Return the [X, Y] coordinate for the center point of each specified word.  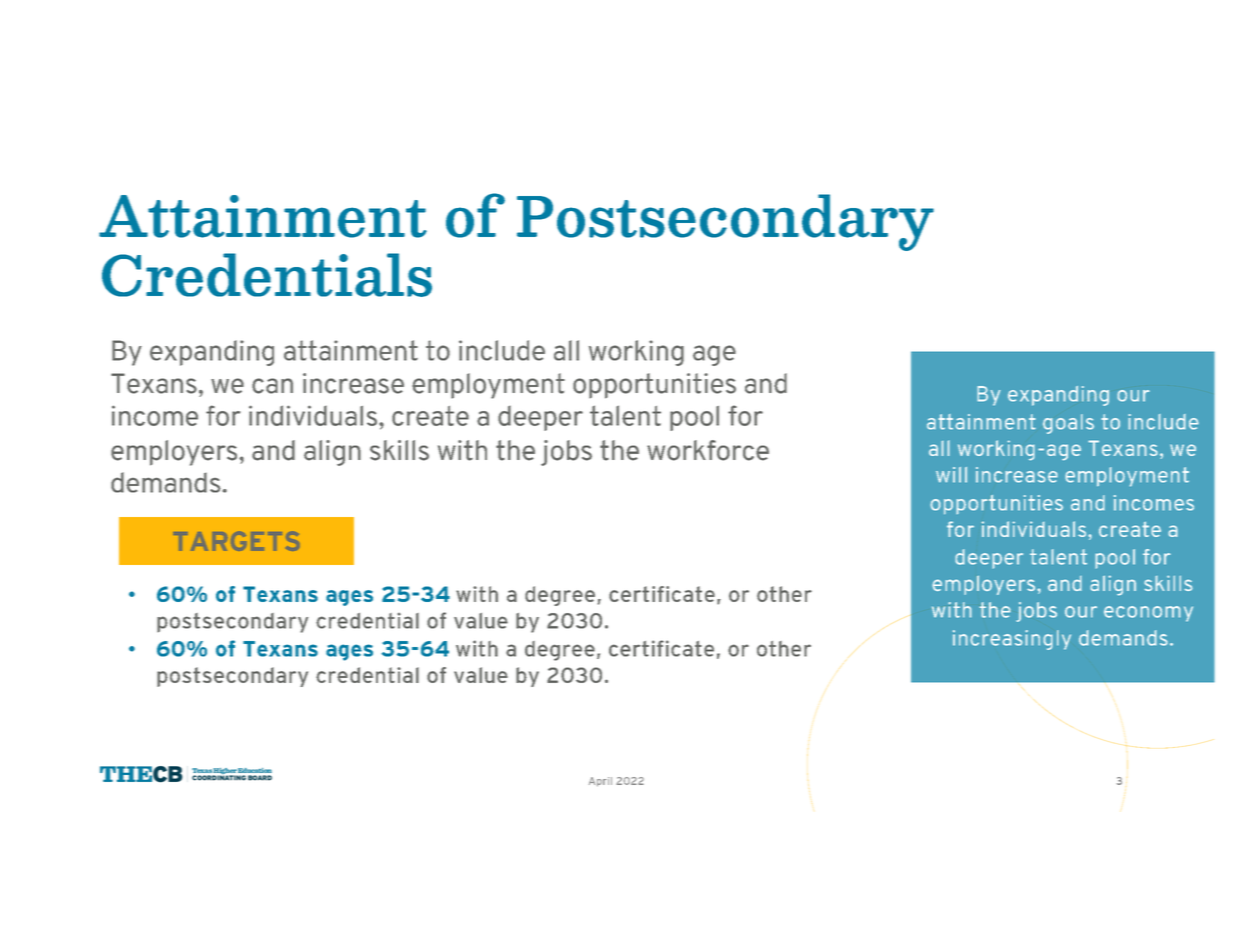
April [600, 782]
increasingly [1012, 640]
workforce [708, 450]
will [951, 475]
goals [1068, 424]
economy [1148, 614]
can [272, 386]
